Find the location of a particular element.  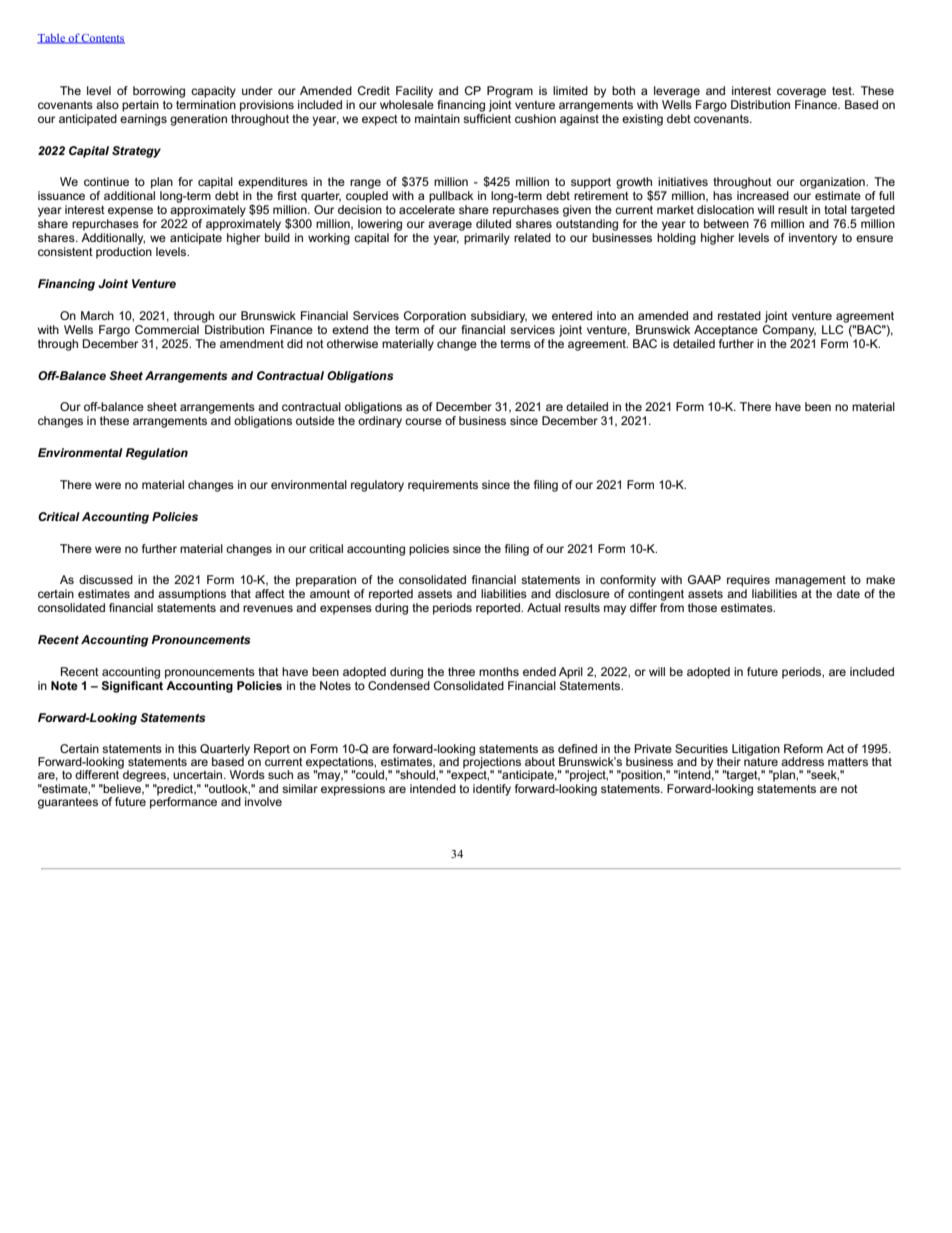

management is located at coordinates (810, 581).
